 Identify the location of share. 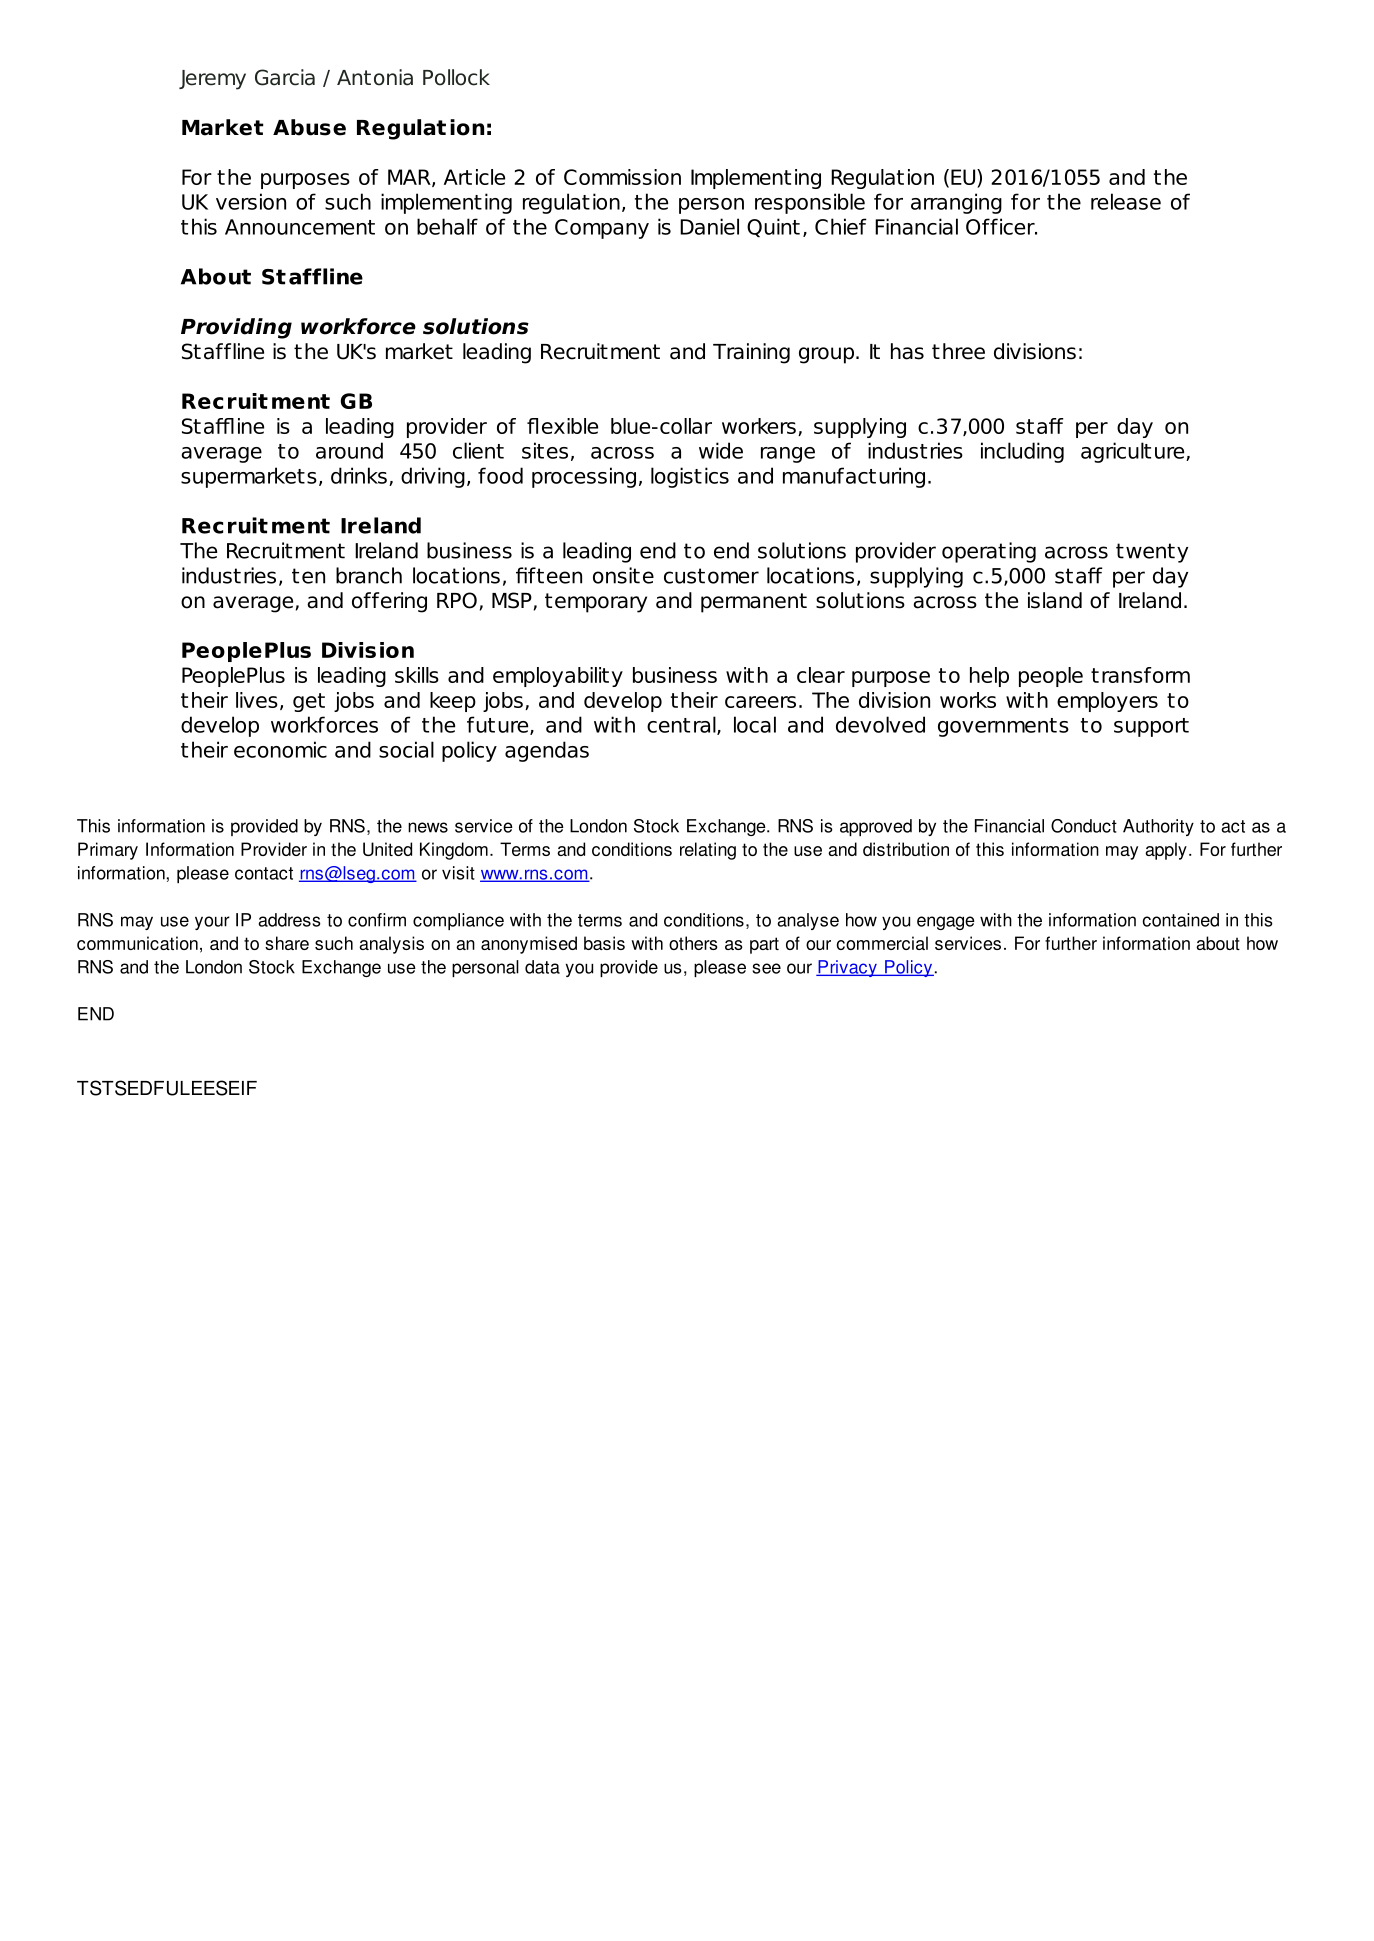
(287, 943).
